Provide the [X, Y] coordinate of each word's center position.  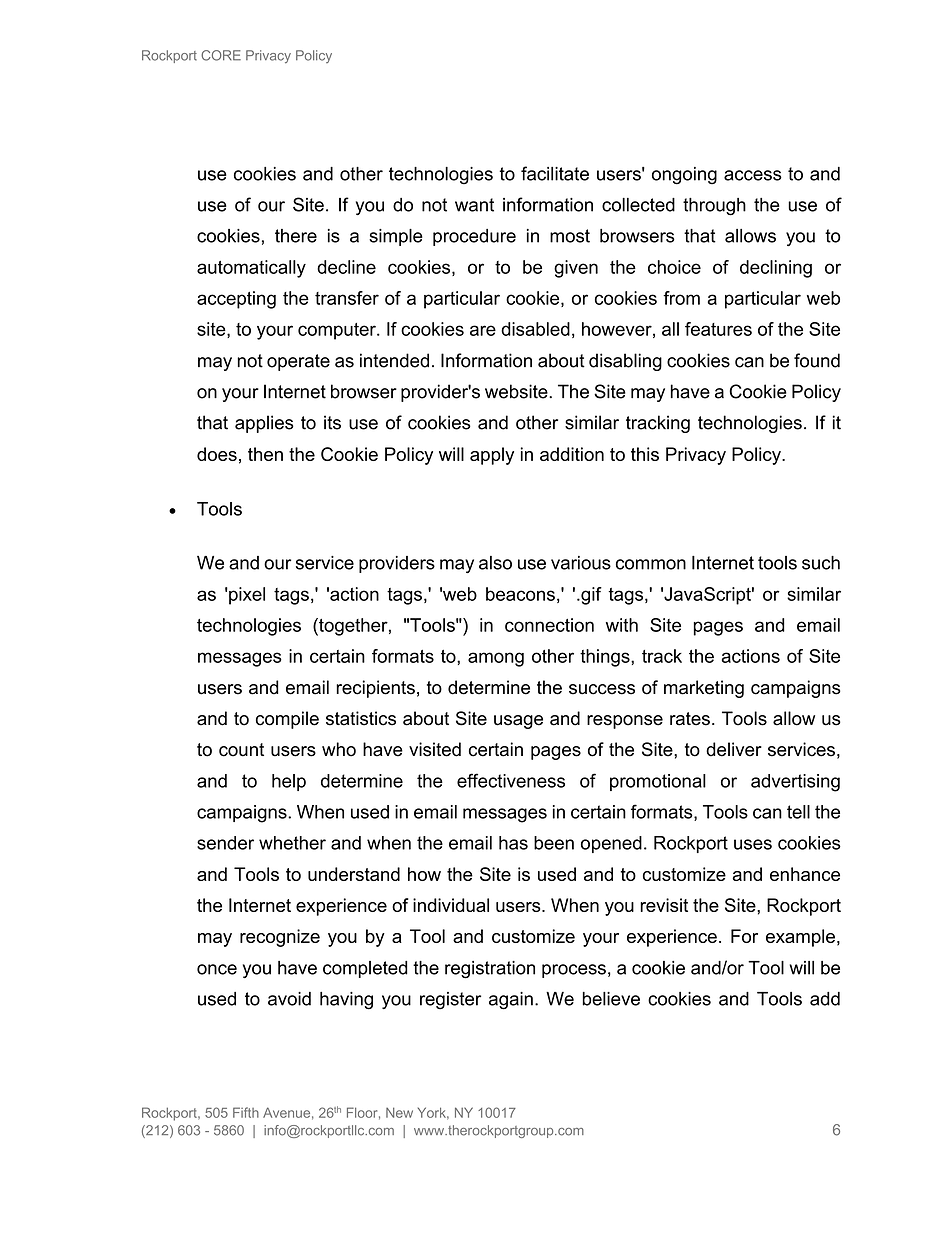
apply [492, 456]
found [817, 360]
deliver [734, 749]
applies [264, 424]
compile [287, 720]
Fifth [246, 1112]
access [753, 175]
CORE [221, 55]
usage [518, 722]
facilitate [555, 173]
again [511, 1001]
